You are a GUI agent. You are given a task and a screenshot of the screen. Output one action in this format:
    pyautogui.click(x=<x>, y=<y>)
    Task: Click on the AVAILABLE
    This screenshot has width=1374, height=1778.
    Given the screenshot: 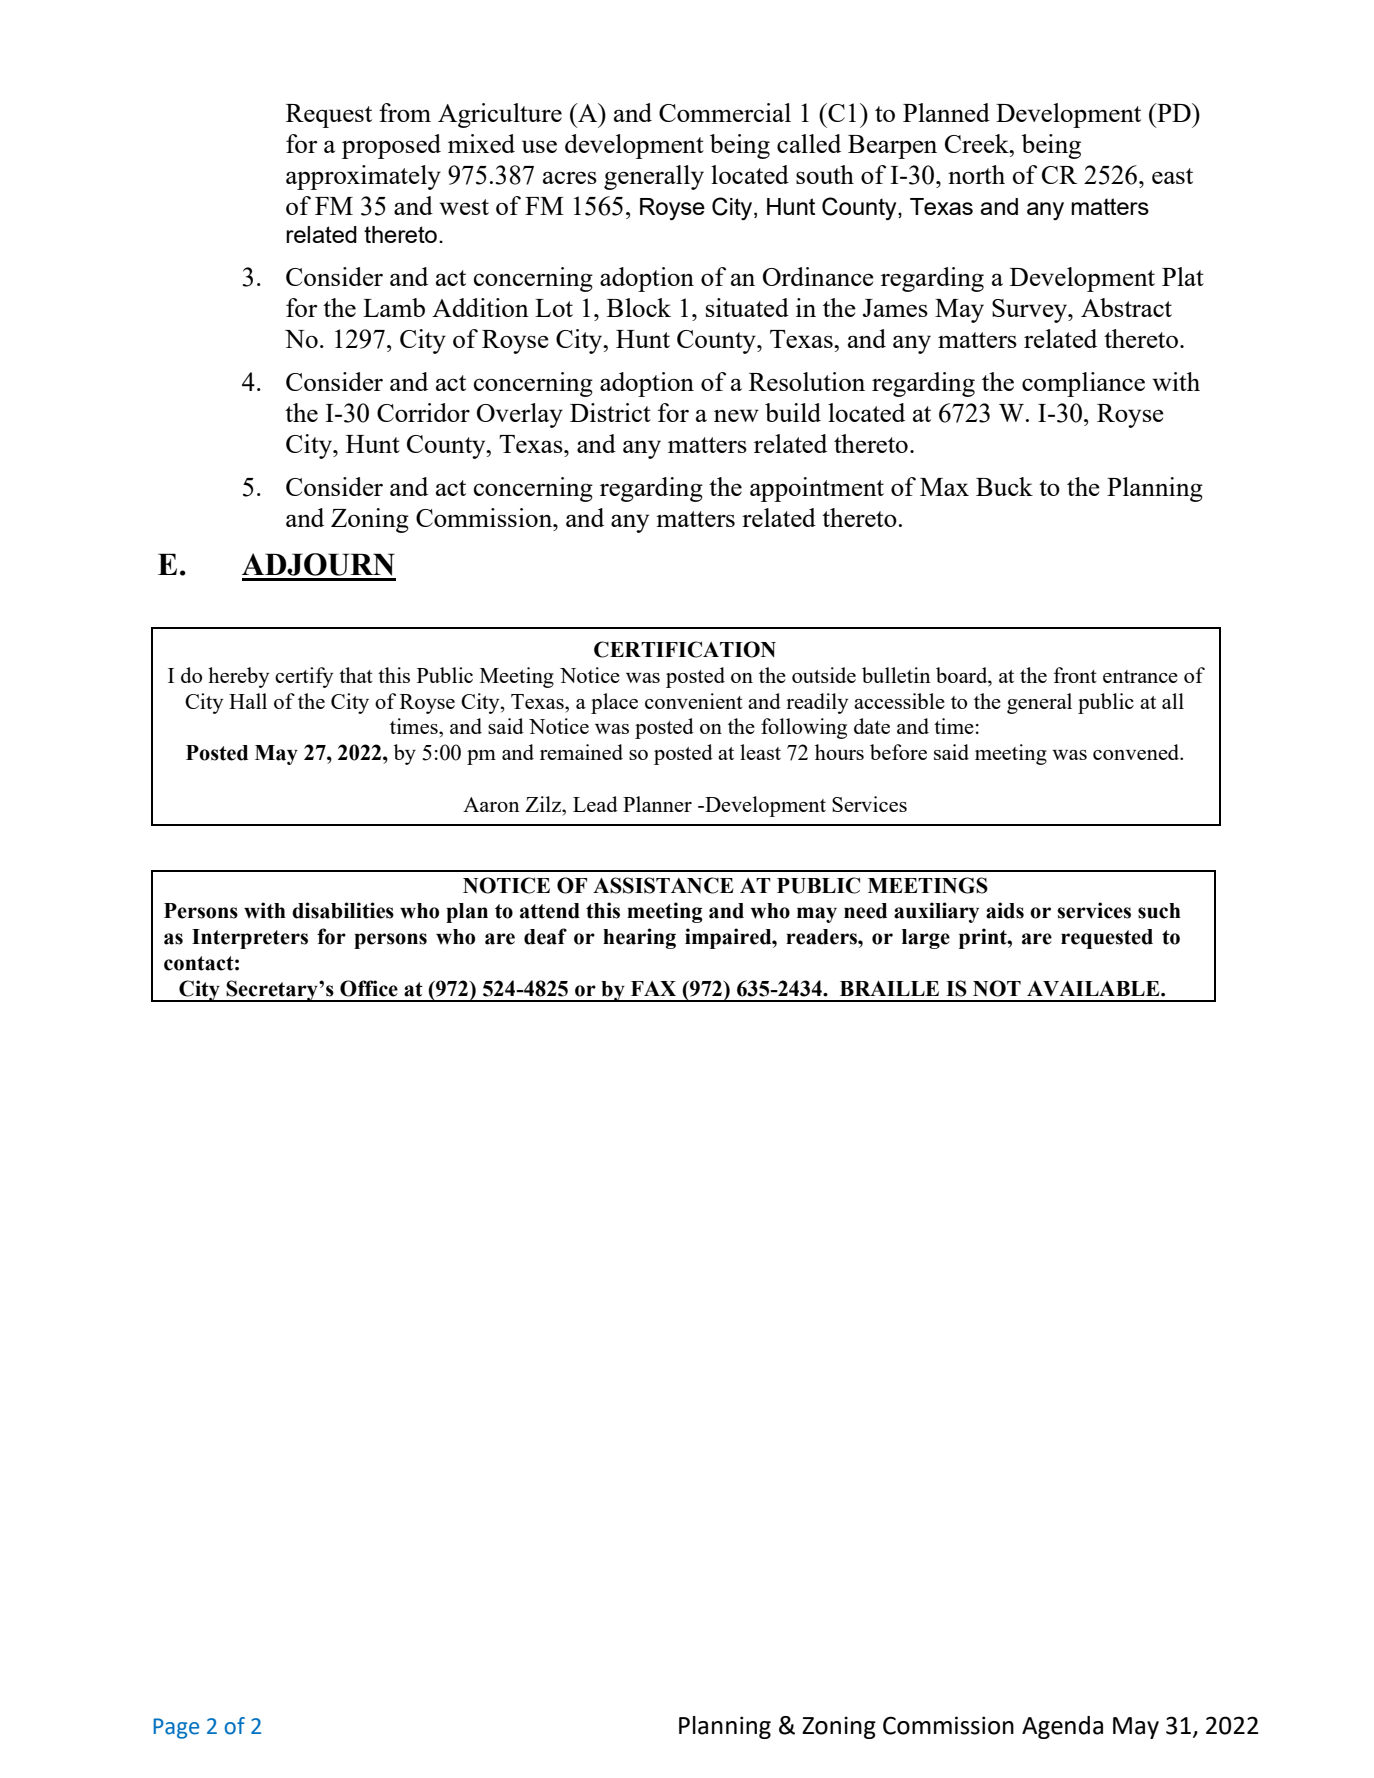 What is the action you would take?
    pyautogui.click(x=1094, y=988)
